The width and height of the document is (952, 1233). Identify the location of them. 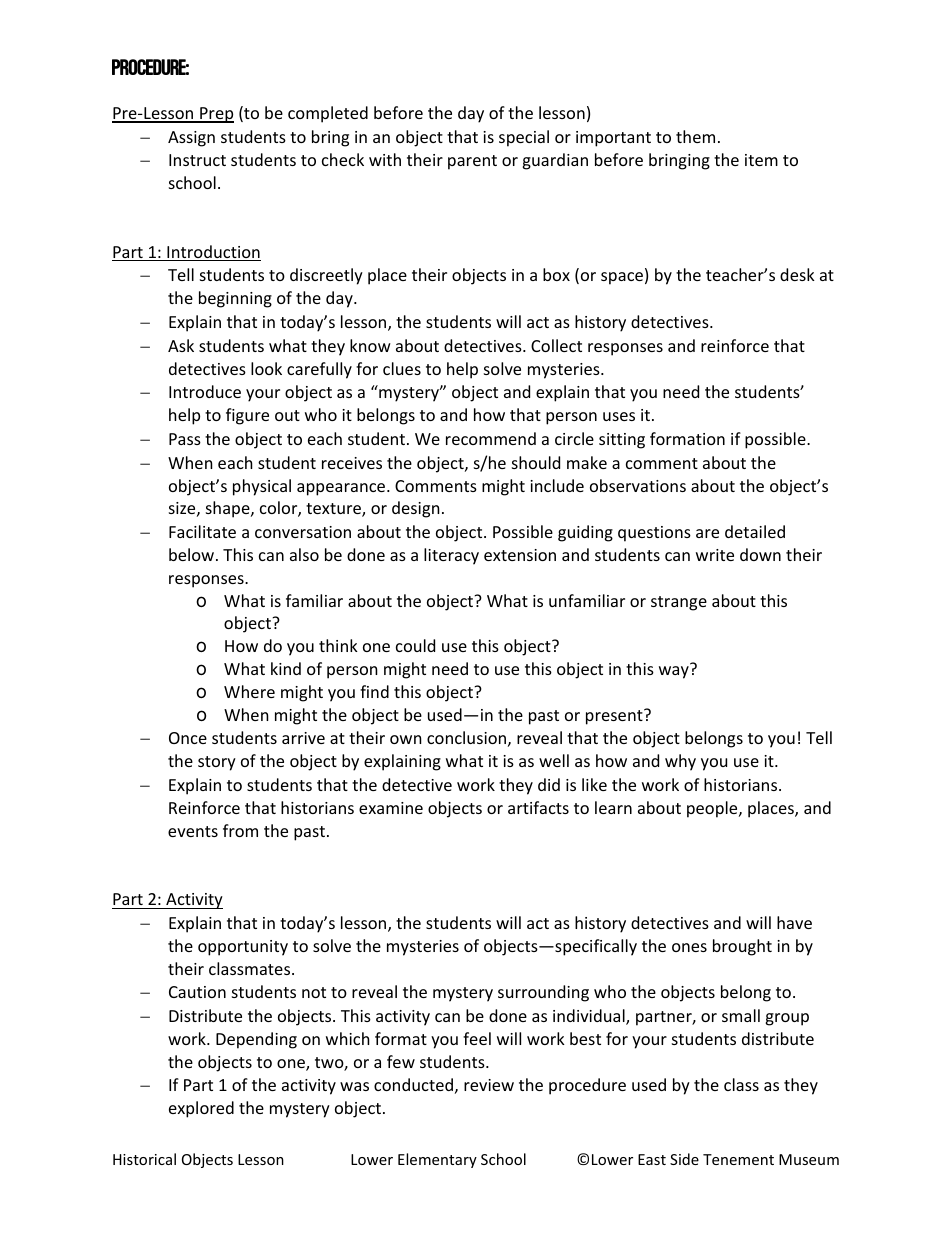
(695, 136).
